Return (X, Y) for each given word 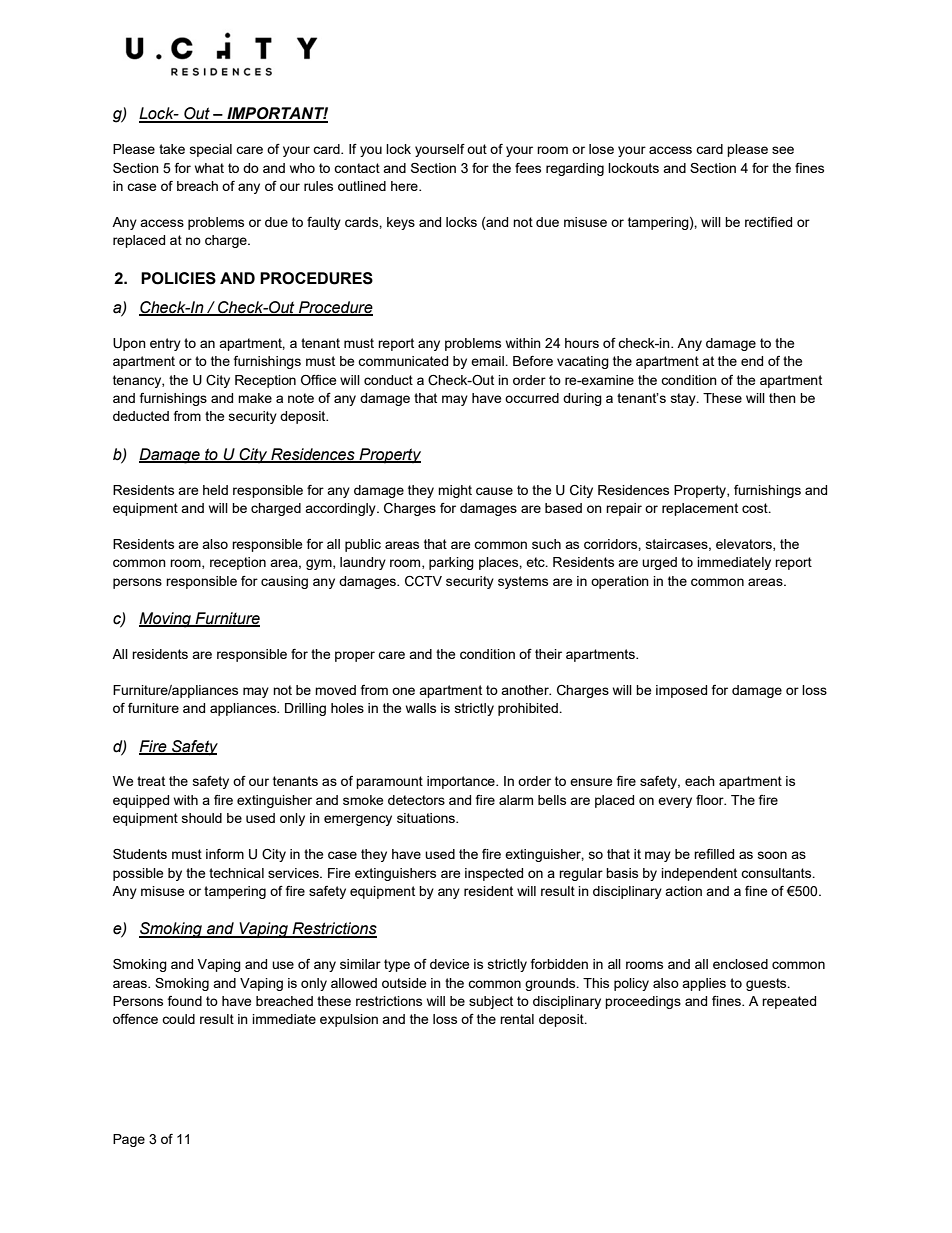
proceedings (643, 1002)
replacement (700, 509)
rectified (768, 222)
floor (711, 800)
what (209, 168)
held (215, 490)
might (455, 491)
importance (462, 782)
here (405, 186)
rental (517, 1019)
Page (129, 1140)
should (202, 818)
